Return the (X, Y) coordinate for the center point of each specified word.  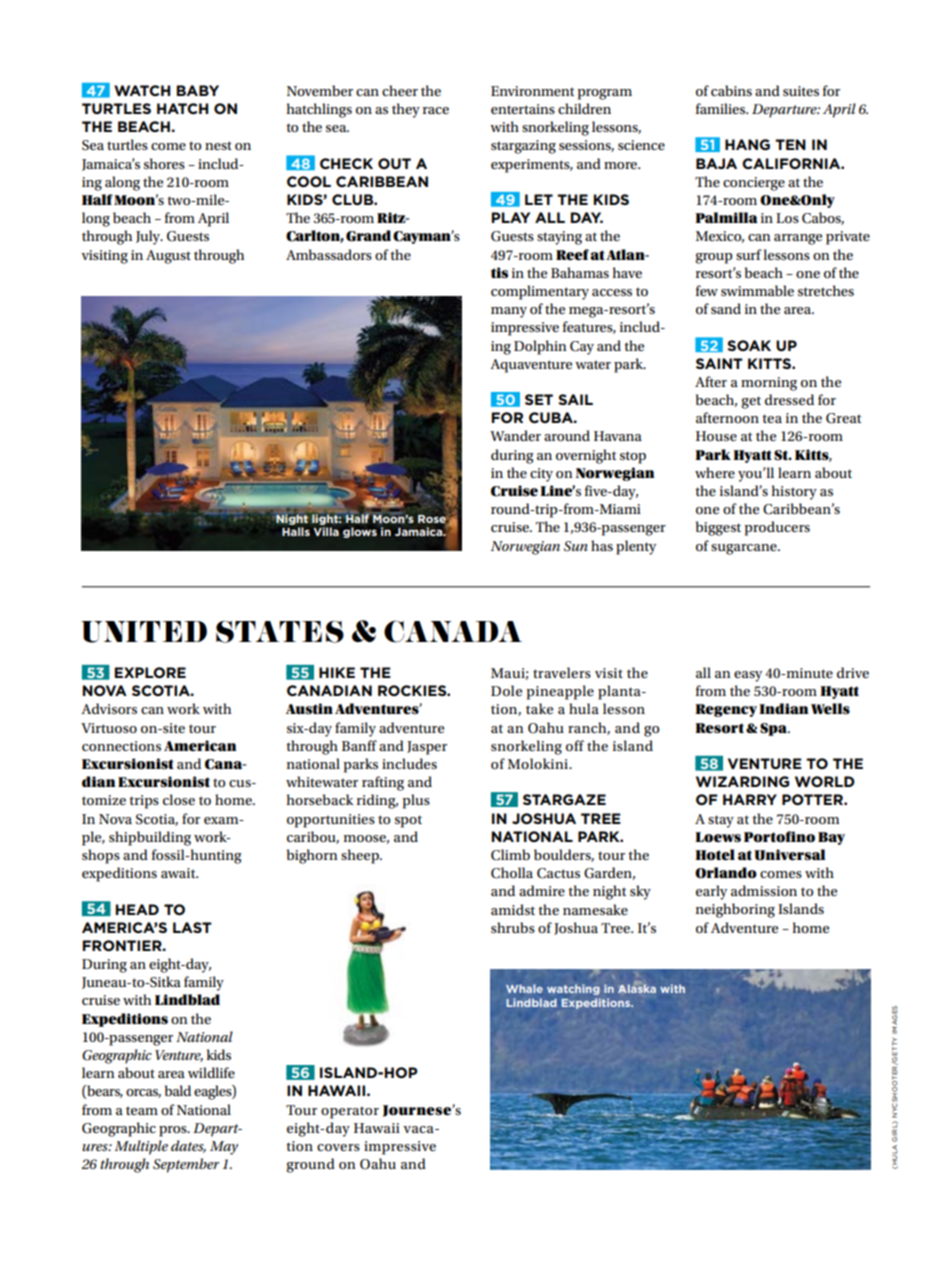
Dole (506, 690)
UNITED (144, 632)
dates (188, 1146)
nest (218, 145)
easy (748, 676)
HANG (747, 144)
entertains (523, 109)
